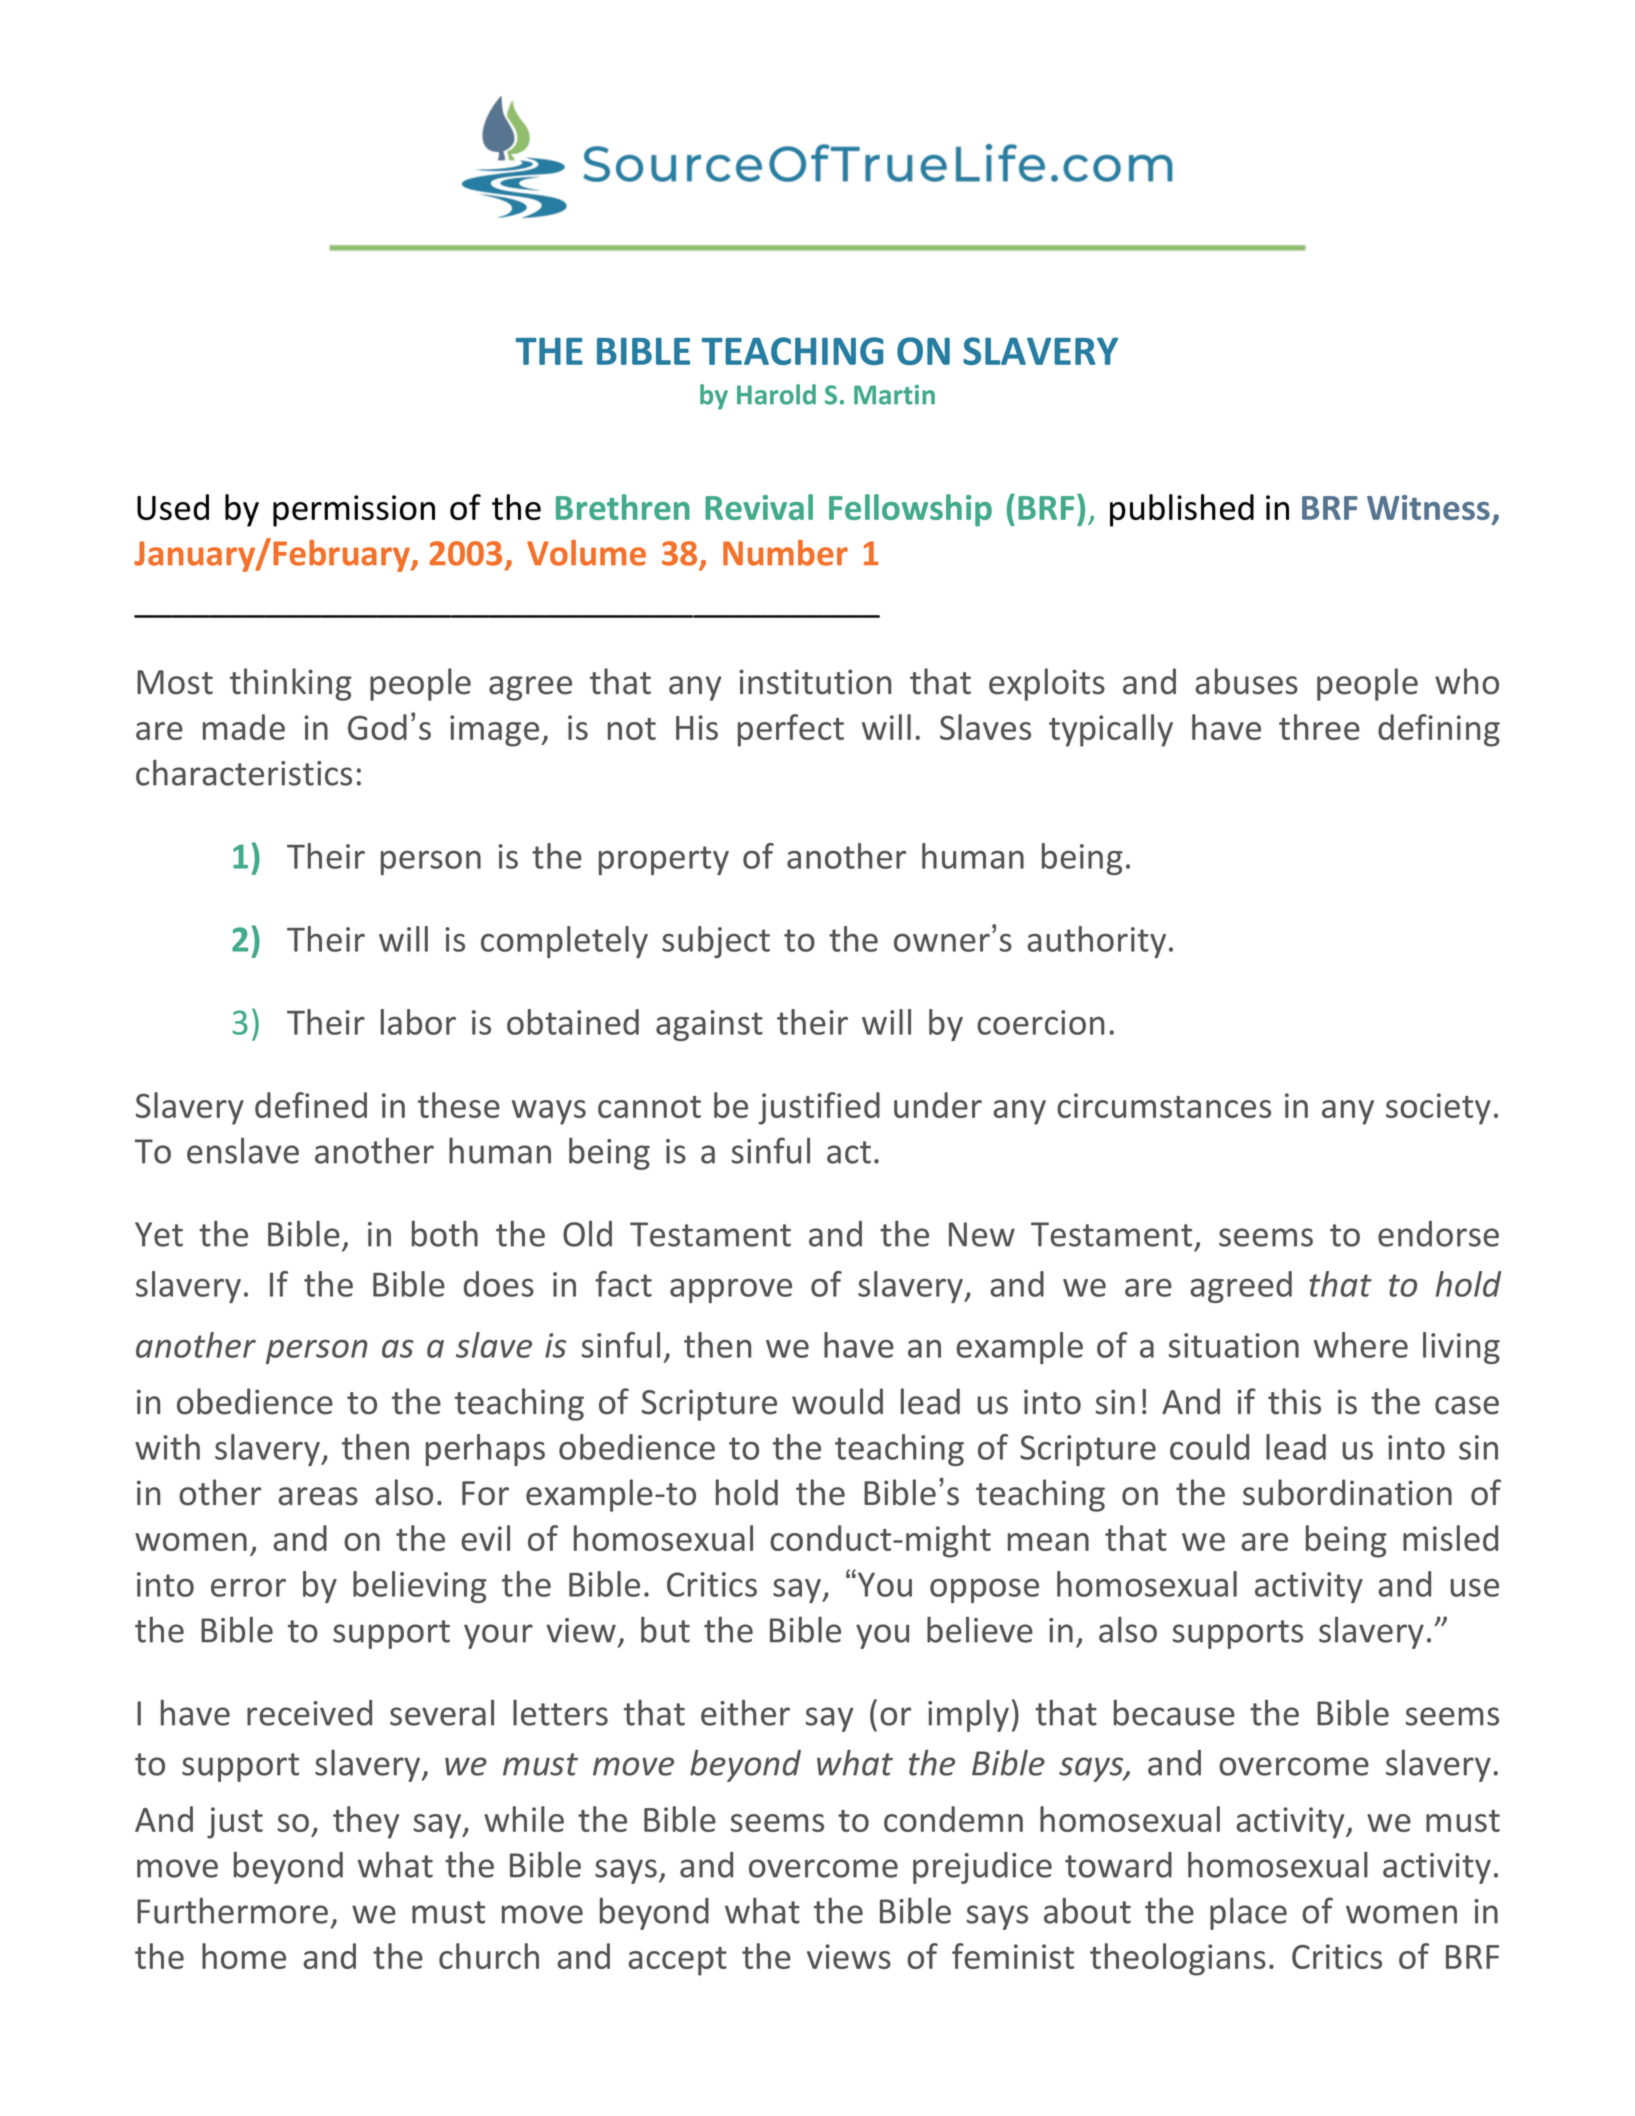 This screenshot has height=2116, width=1635. What do you see at coordinates (776, 394) in the screenshot?
I see `Harold` at bounding box center [776, 394].
